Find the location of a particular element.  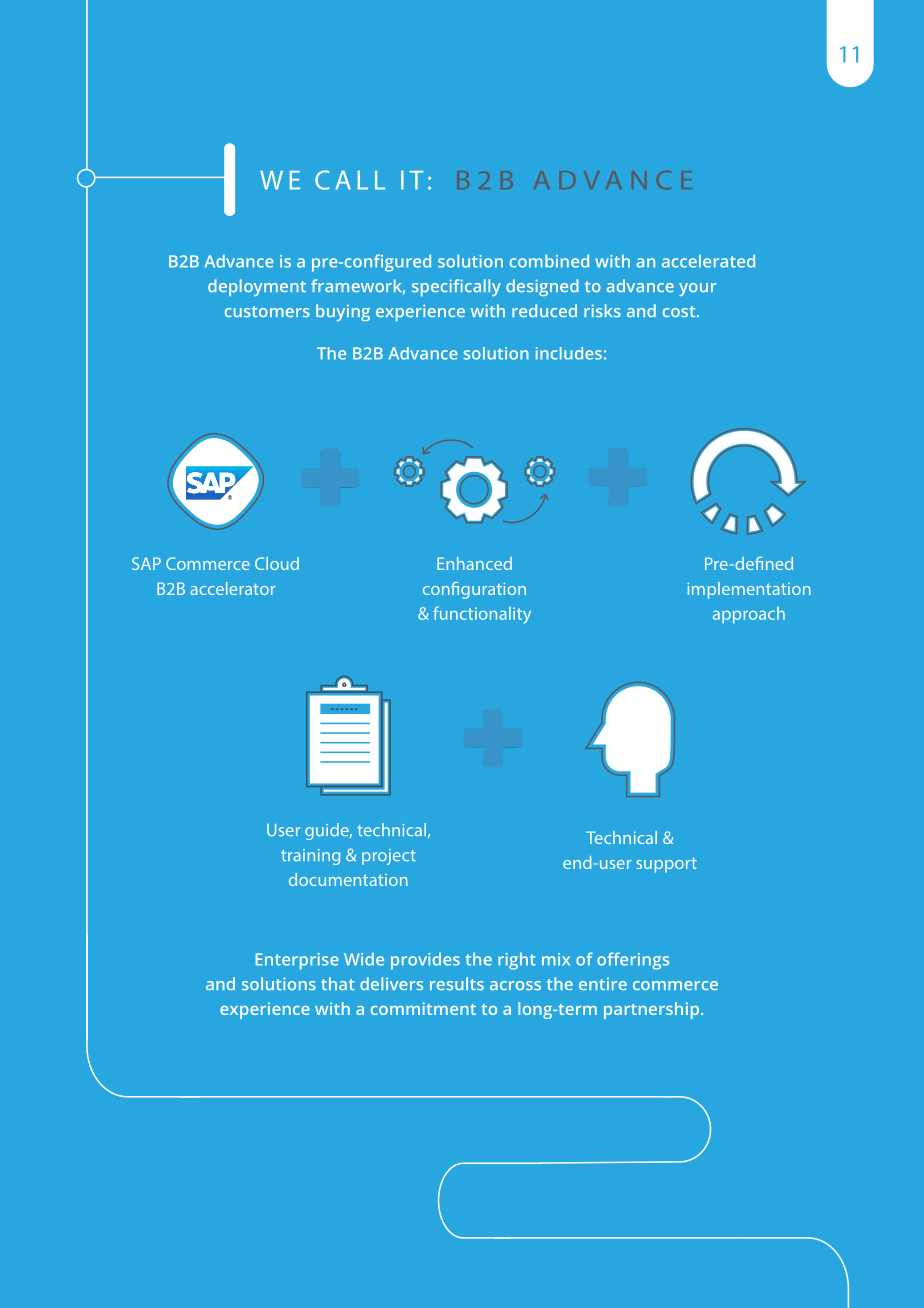

Enterprise is located at coordinates (297, 961).
